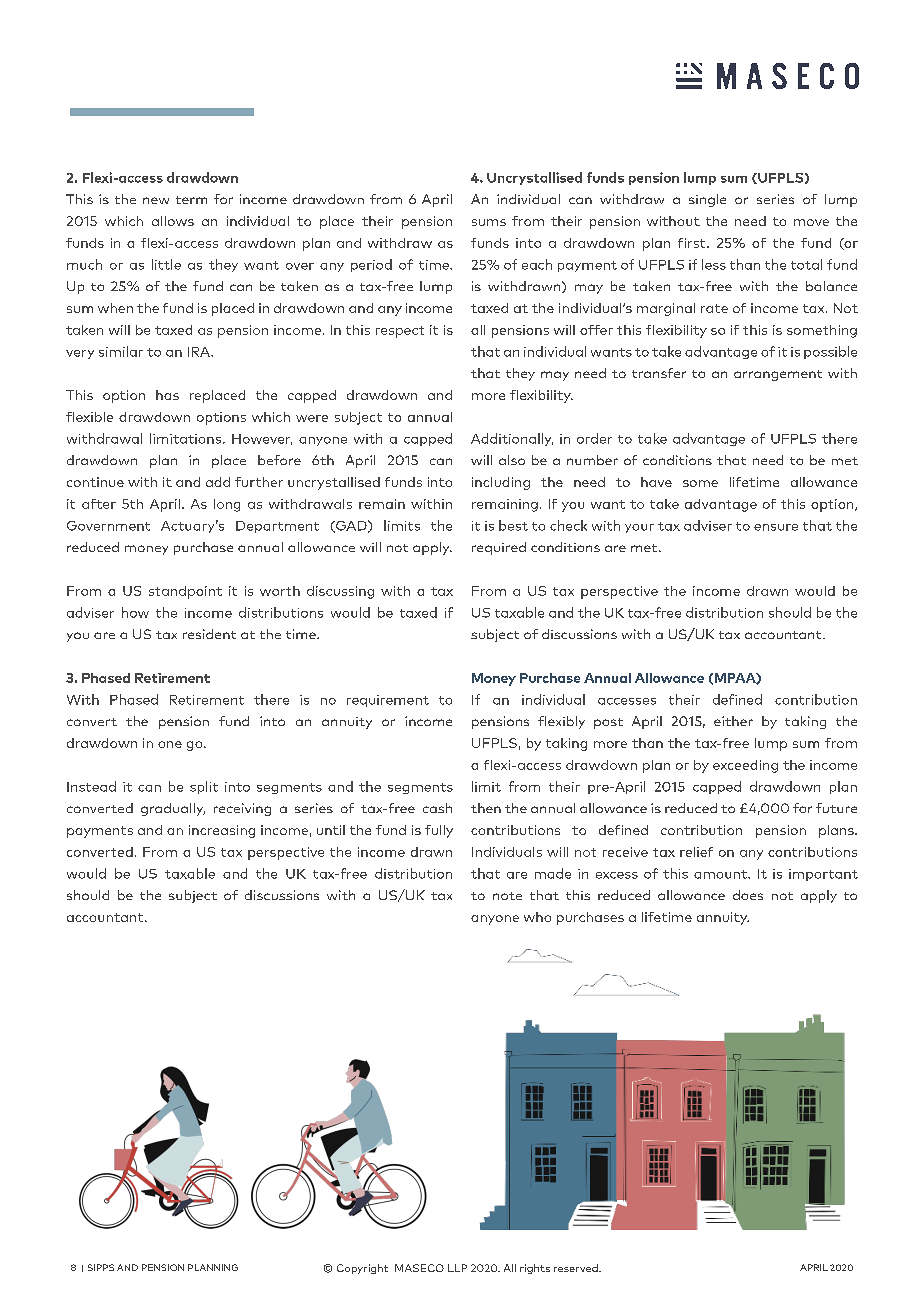 The width and height of the document is (924, 1308). What do you see at coordinates (776, 527) in the document?
I see `ensure` at bounding box center [776, 527].
